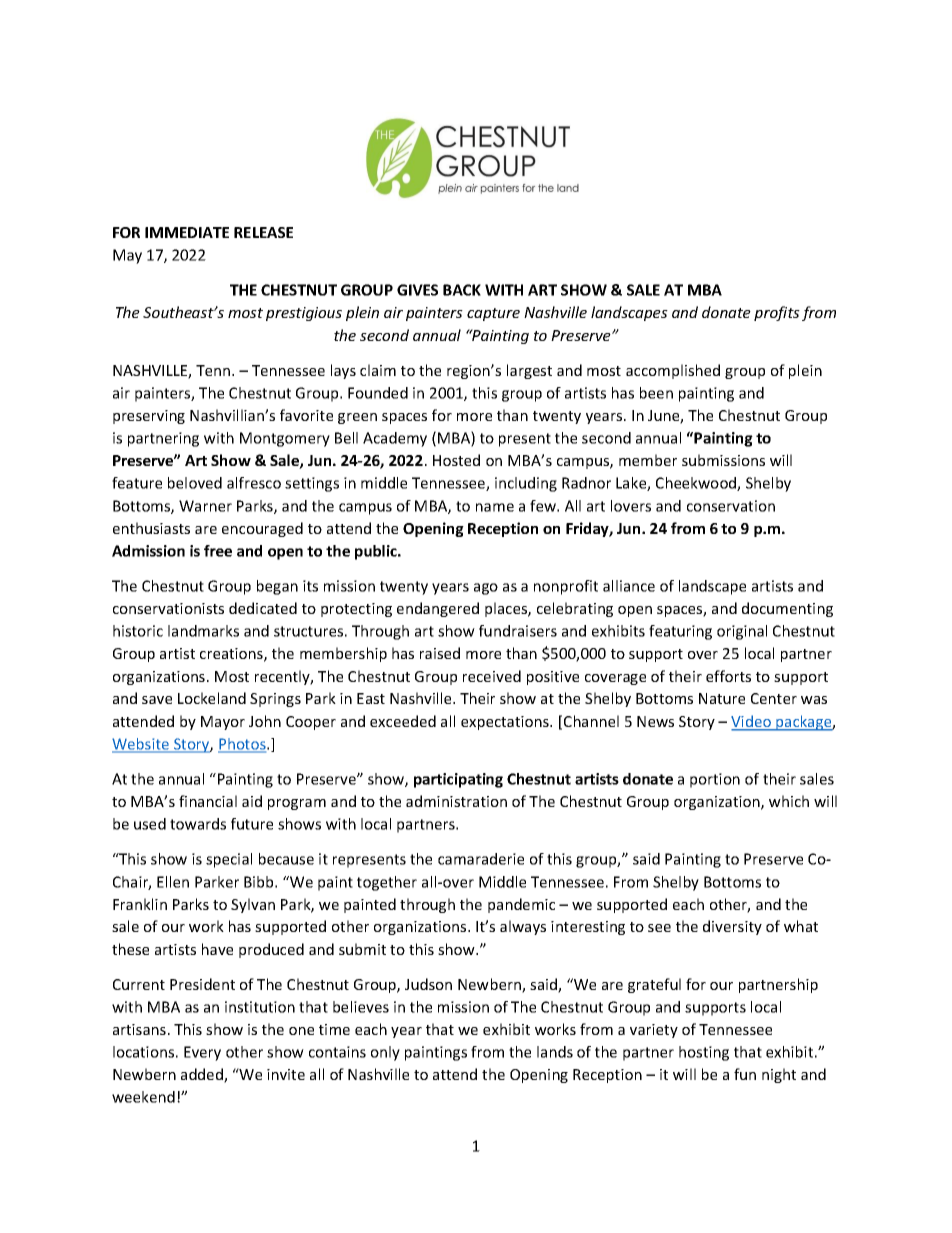  Describe the element at coordinates (462, 290) in the document. I see `BACK` at that location.
